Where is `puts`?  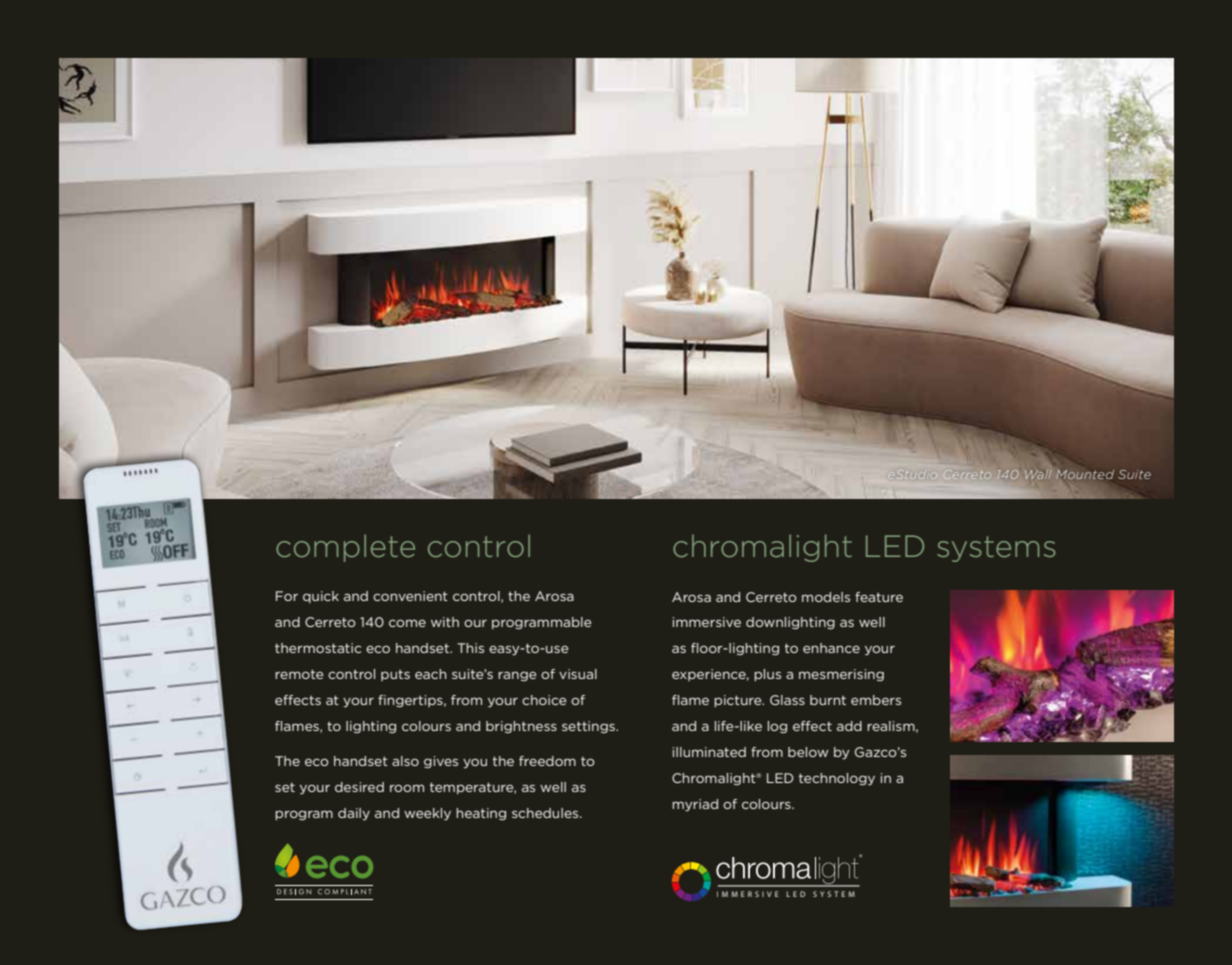
puts is located at coordinates (395, 675).
